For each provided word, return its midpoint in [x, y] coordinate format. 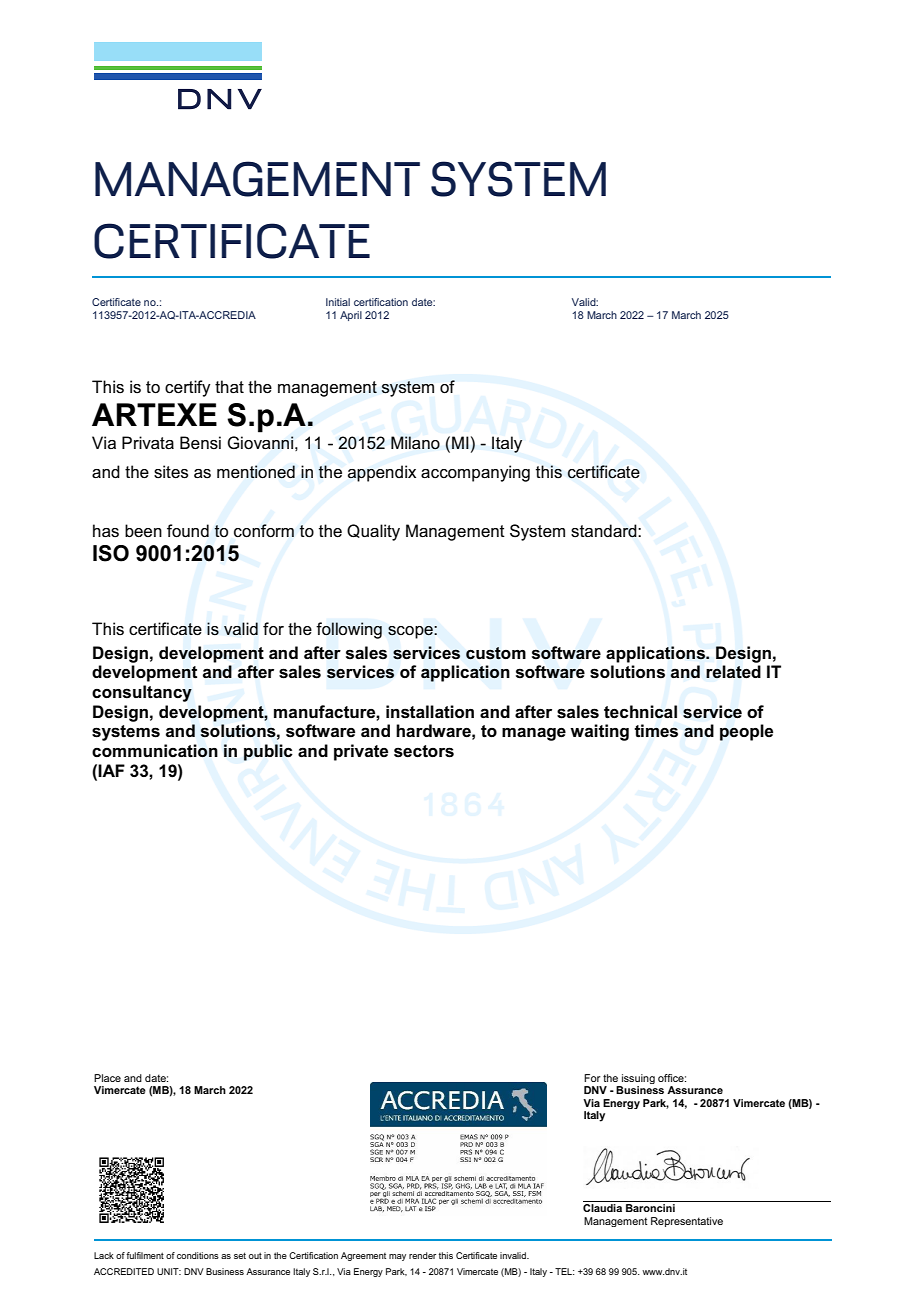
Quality [373, 532]
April [351, 316]
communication [155, 751]
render [422, 1255]
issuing [637, 1080]
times [656, 731]
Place [107, 1078]
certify [188, 388]
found [188, 531]
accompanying [475, 473]
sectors [424, 751]
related [733, 672]
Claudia [602, 1208]
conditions [198, 1255]
